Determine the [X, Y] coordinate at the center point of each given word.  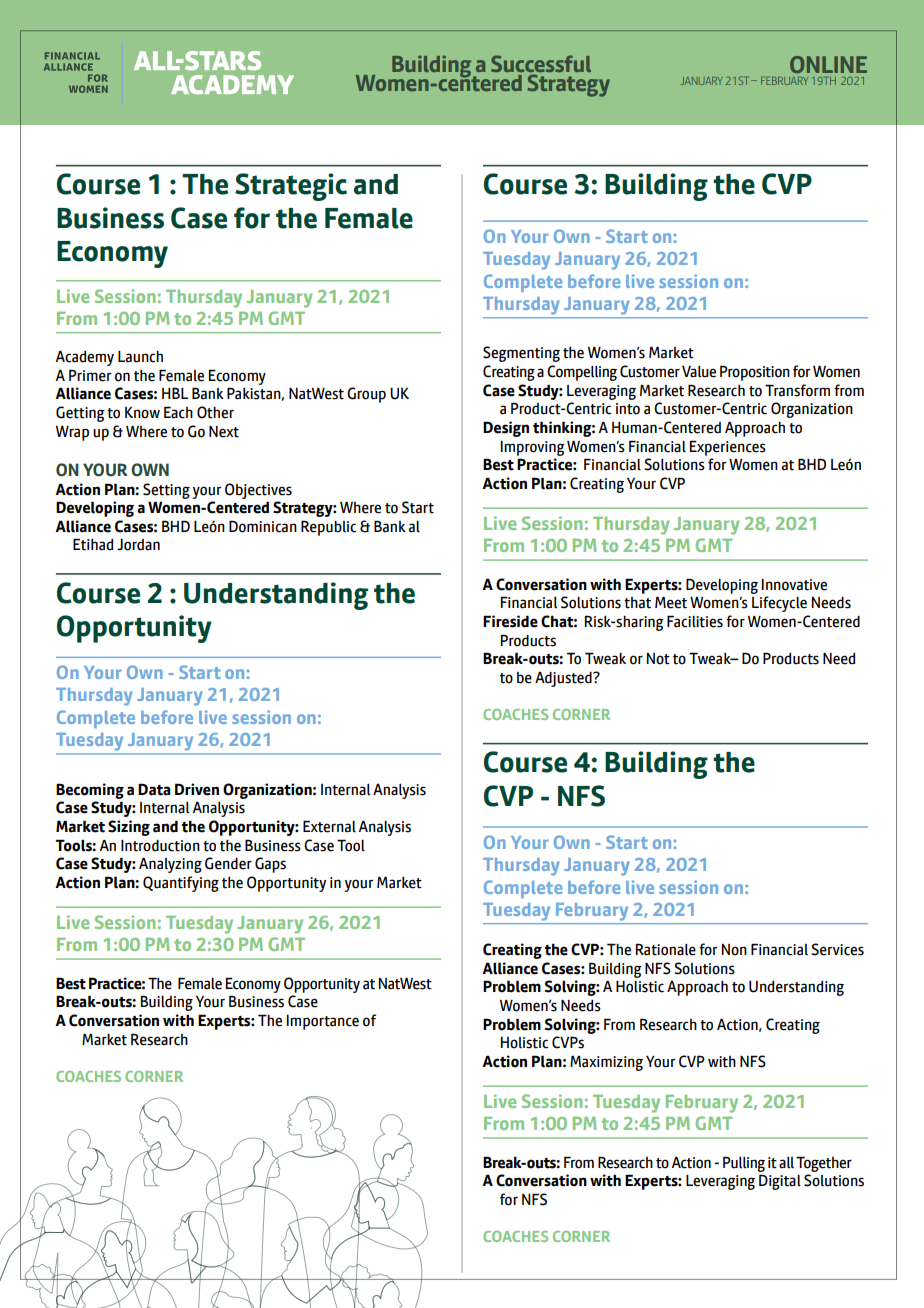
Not [658, 659]
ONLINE [828, 64]
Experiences [728, 448]
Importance [323, 1022]
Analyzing [170, 865]
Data [154, 789]
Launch [140, 357]
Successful [541, 65]
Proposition [755, 373]
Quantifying [181, 884]
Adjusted [564, 679]
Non [734, 950]
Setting [166, 491]
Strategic [291, 187]
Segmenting [521, 354]
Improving [533, 448]
